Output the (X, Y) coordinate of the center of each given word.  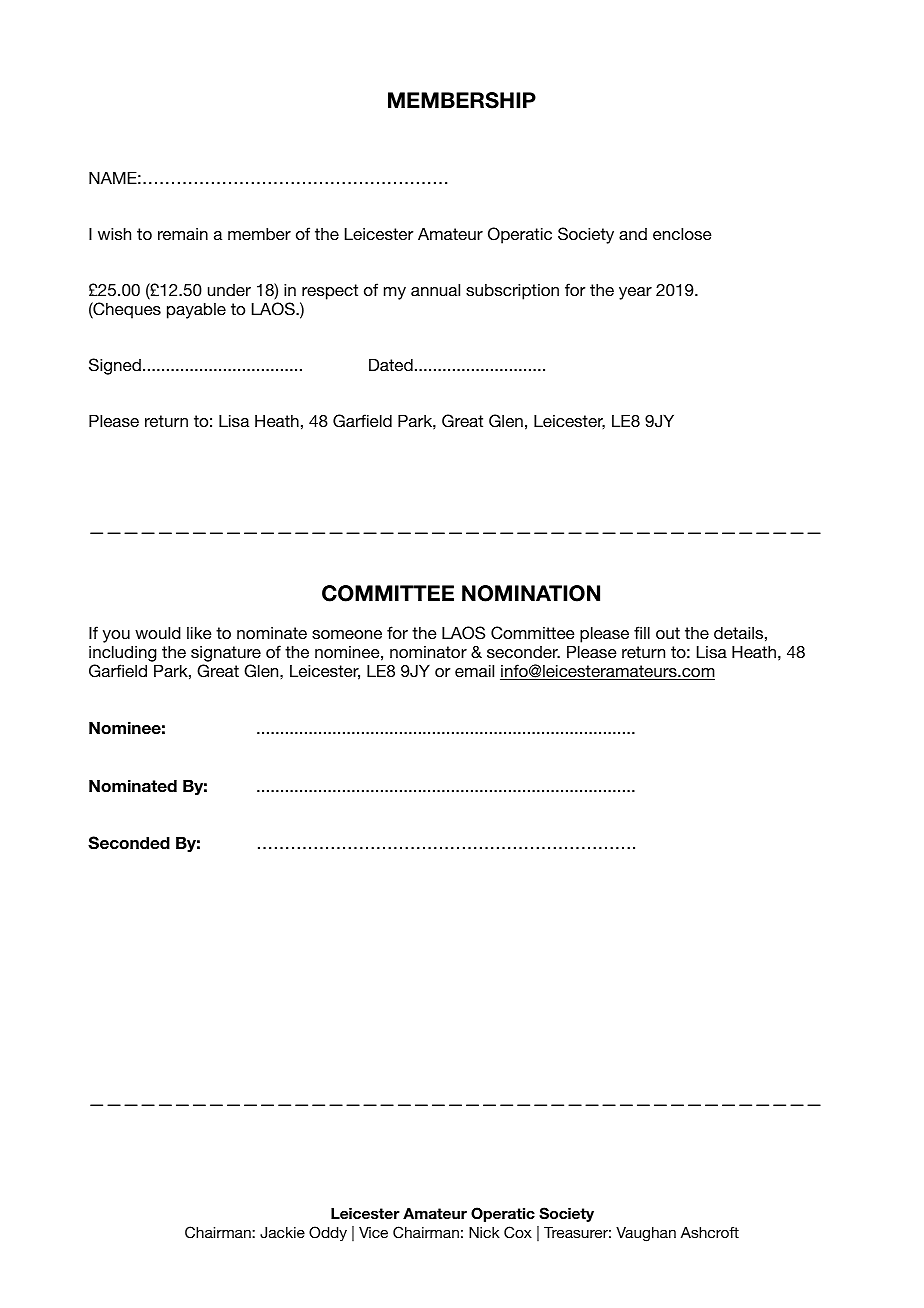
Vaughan (646, 1234)
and (633, 234)
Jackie (282, 1233)
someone (347, 634)
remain (183, 234)
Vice (373, 1232)
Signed (115, 366)
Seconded (129, 843)
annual (435, 289)
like (199, 632)
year (635, 293)
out (668, 633)
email (474, 670)
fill (642, 632)
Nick (484, 1232)
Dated (391, 364)
